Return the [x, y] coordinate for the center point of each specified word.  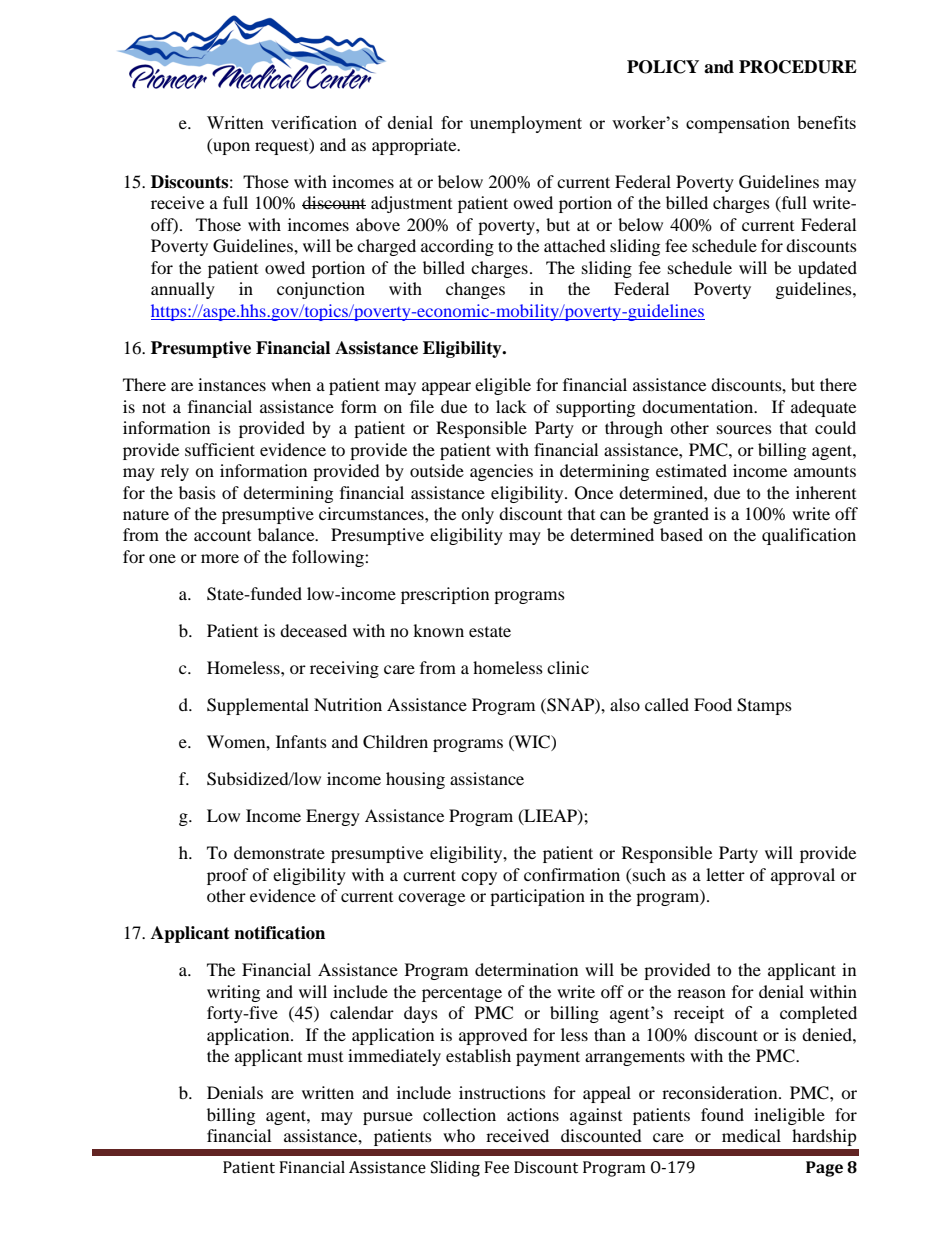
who [459, 1135]
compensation [738, 124]
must [325, 1057]
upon [230, 148]
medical [751, 1135]
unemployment [526, 124]
